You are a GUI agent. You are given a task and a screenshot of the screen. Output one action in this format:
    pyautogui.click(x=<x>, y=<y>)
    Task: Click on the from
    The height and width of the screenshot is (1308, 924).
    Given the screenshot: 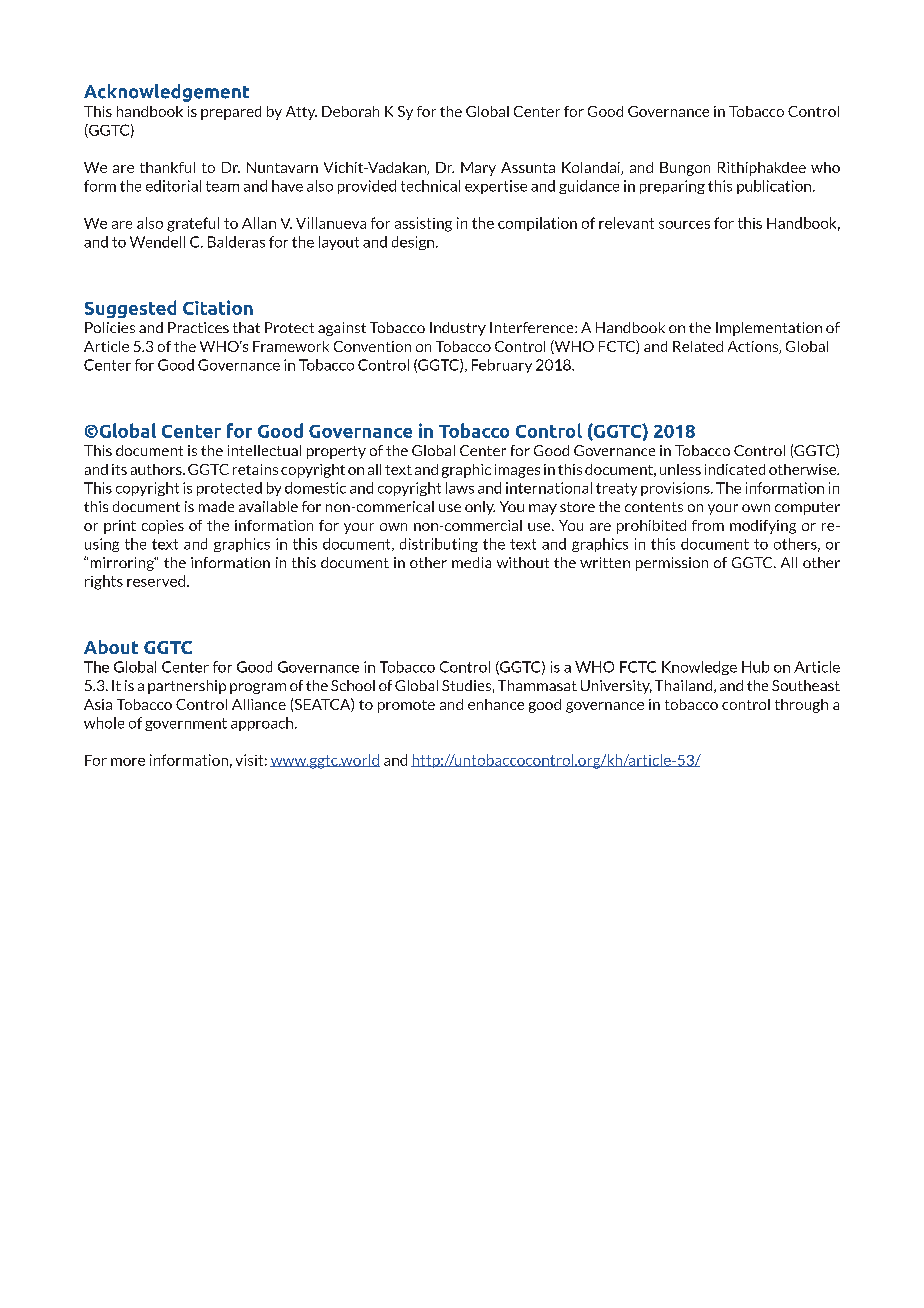 What is the action you would take?
    pyautogui.click(x=708, y=525)
